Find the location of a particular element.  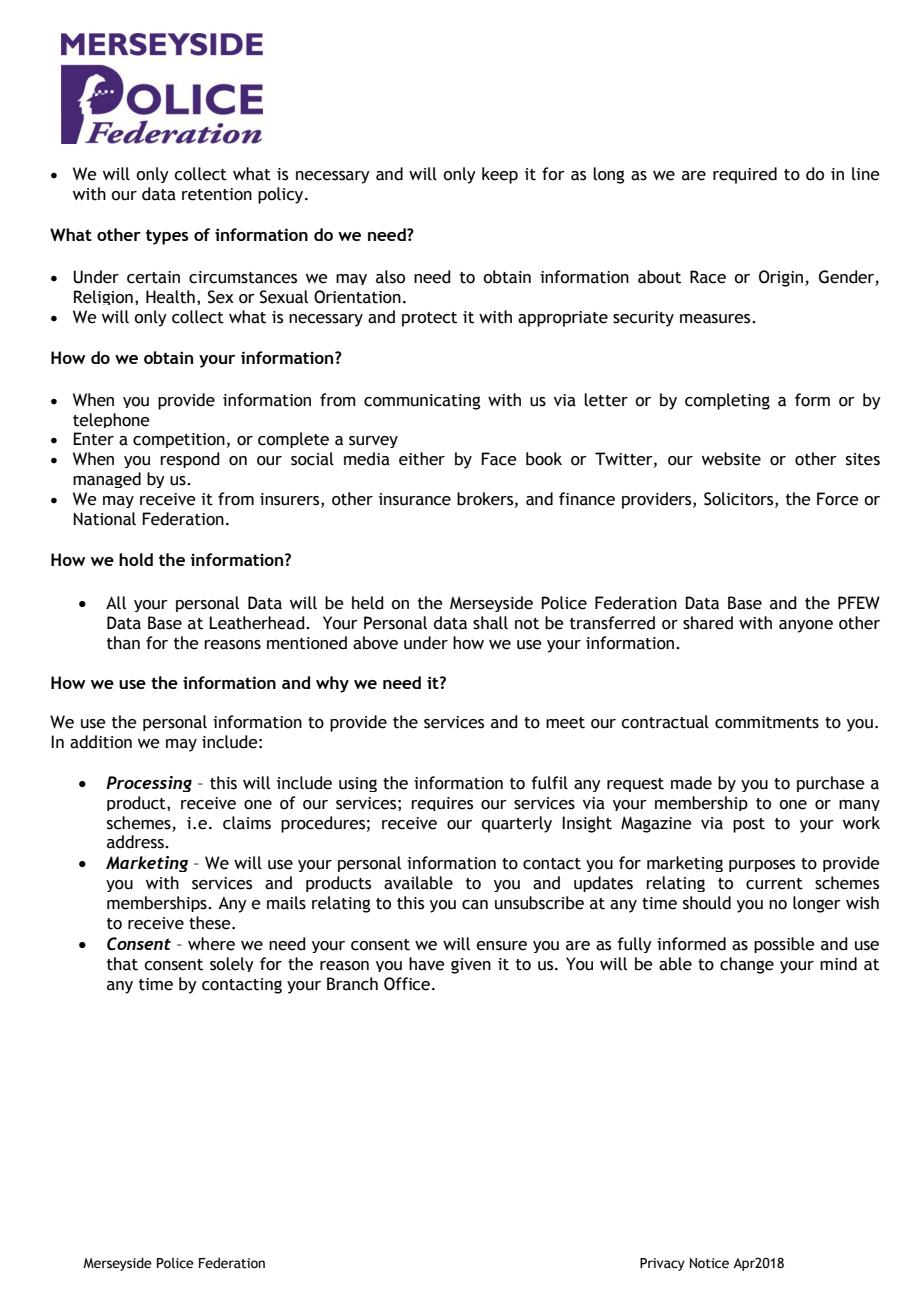

given is located at coordinates (471, 966).
